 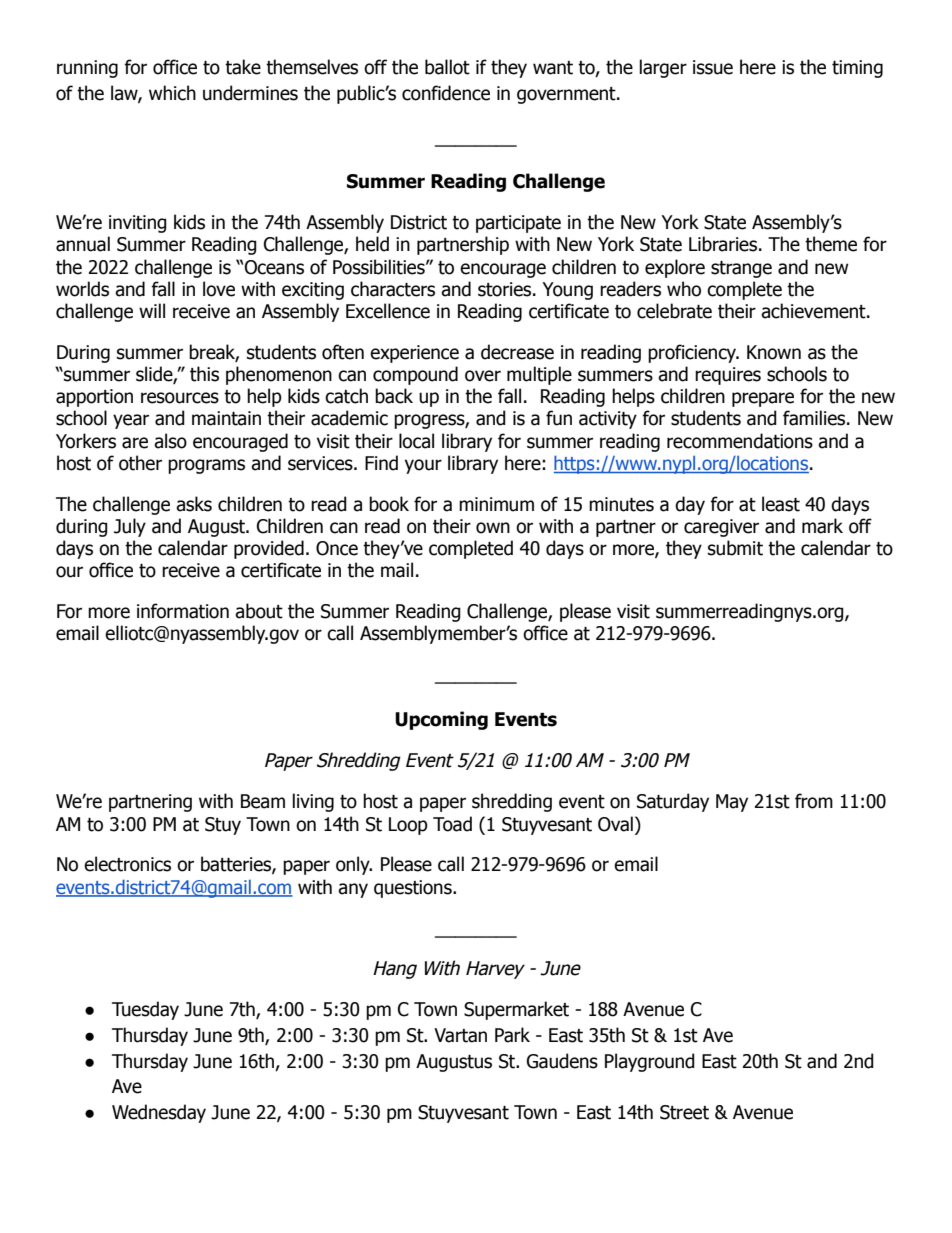 What do you see at coordinates (172, 93) in the screenshot?
I see `which` at bounding box center [172, 93].
